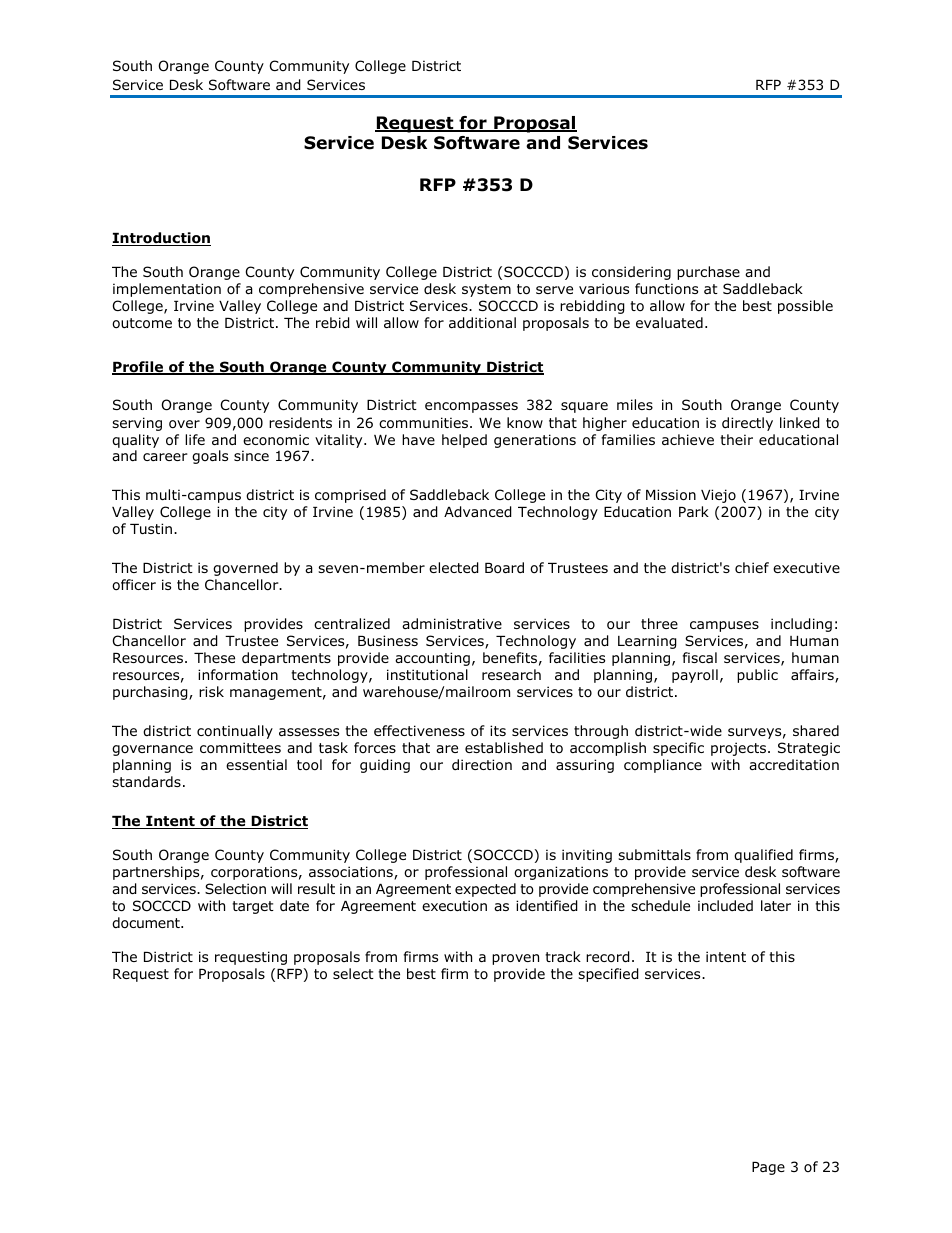  What do you see at coordinates (210, 457) in the screenshot?
I see `goals` at bounding box center [210, 457].
